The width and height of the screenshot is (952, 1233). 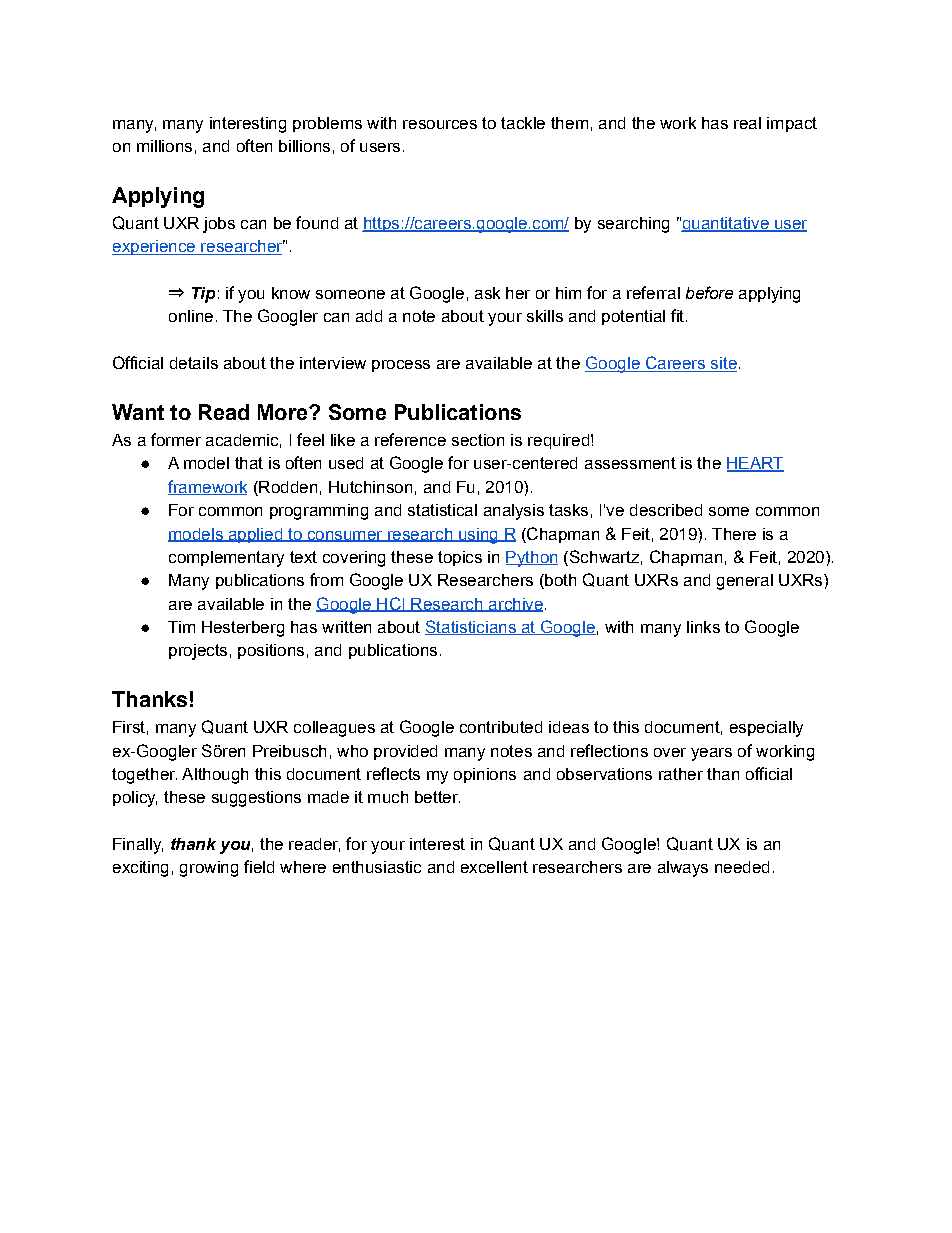 I want to click on HEART, so click(x=755, y=464).
